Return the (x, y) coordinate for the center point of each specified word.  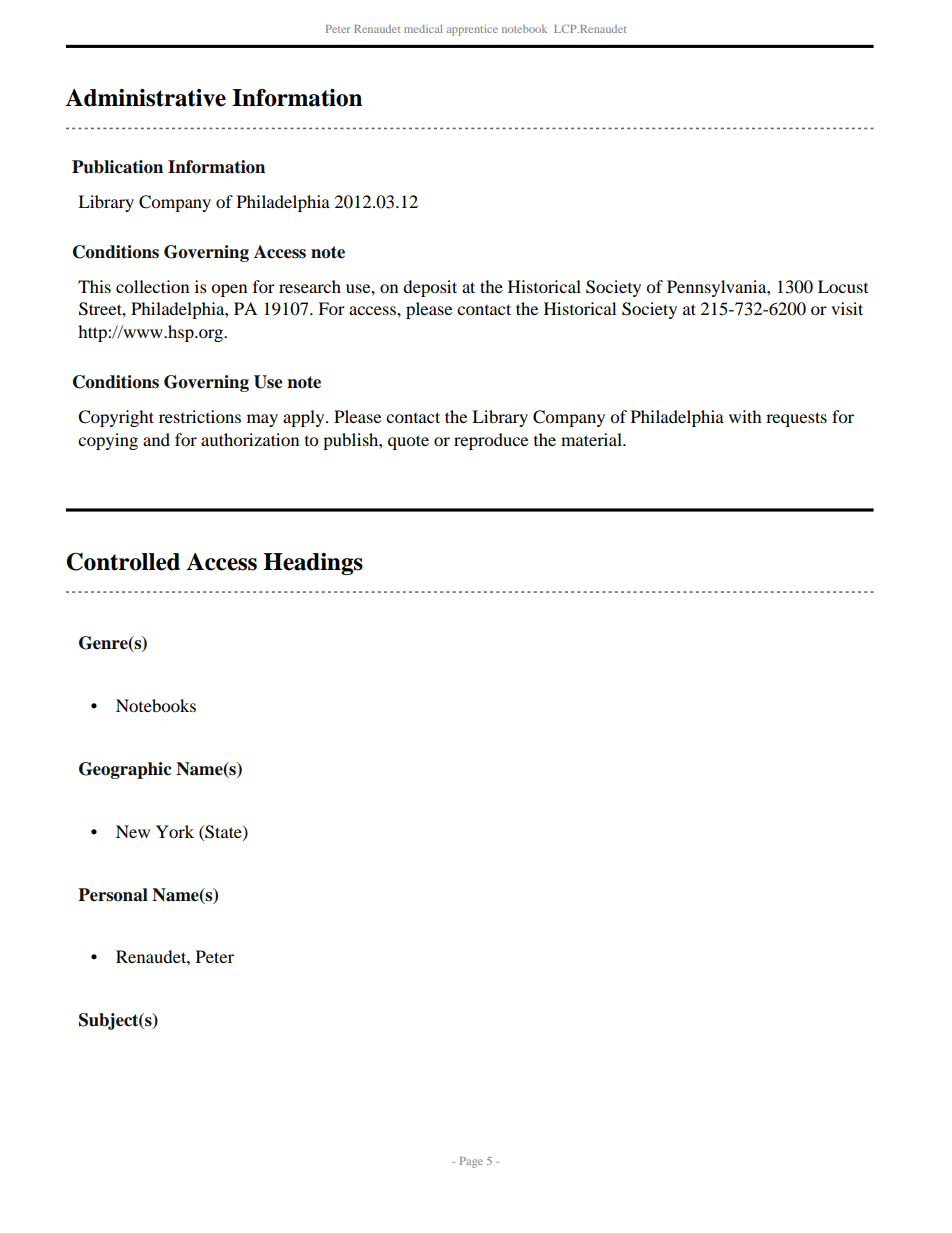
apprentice (472, 30)
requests (796, 419)
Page (471, 1162)
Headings (313, 564)
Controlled (123, 562)
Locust (843, 286)
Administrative (145, 98)
